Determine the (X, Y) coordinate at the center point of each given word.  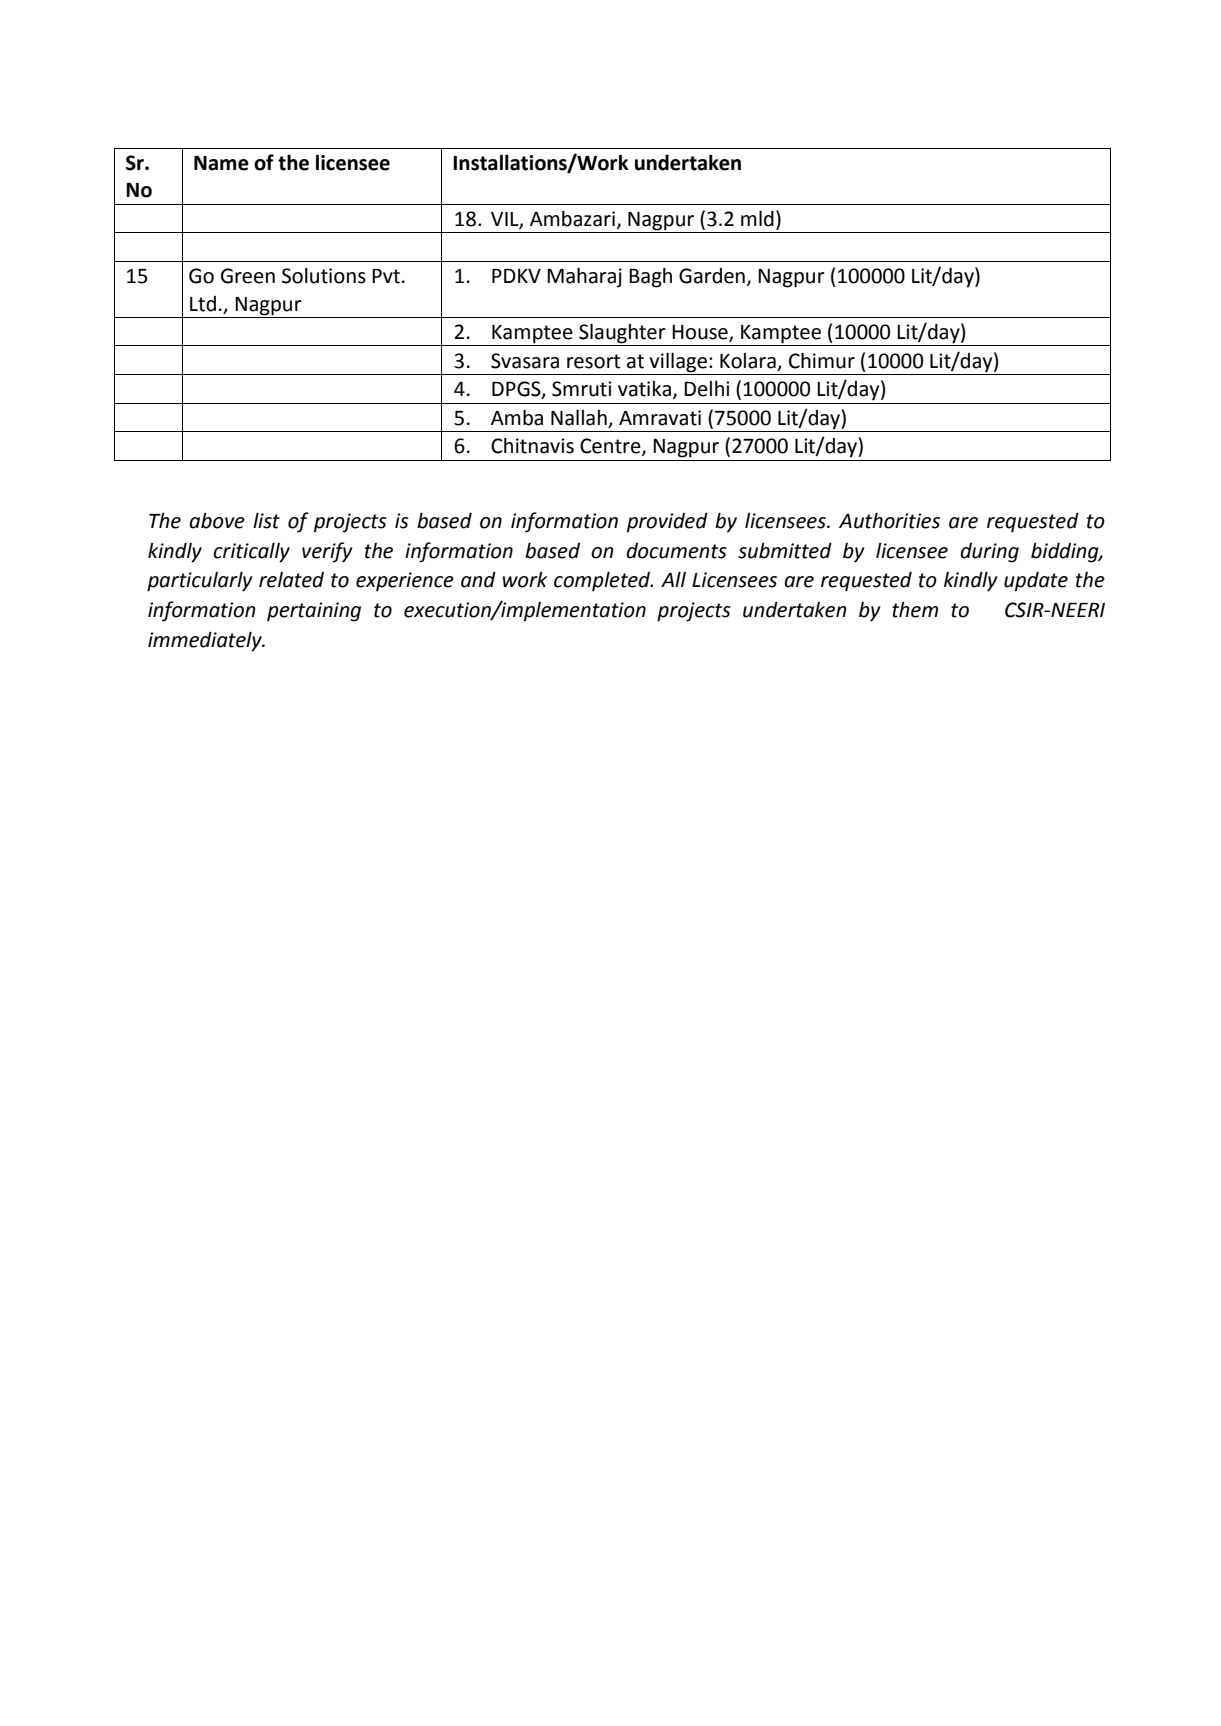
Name (221, 163)
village (678, 362)
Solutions (324, 276)
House (701, 333)
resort (594, 361)
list (266, 521)
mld (757, 218)
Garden (712, 276)
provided (667, 523)
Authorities (889, 521)
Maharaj (584, 277)
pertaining (314, 612)
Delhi (706, 389)
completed (603, 582)
